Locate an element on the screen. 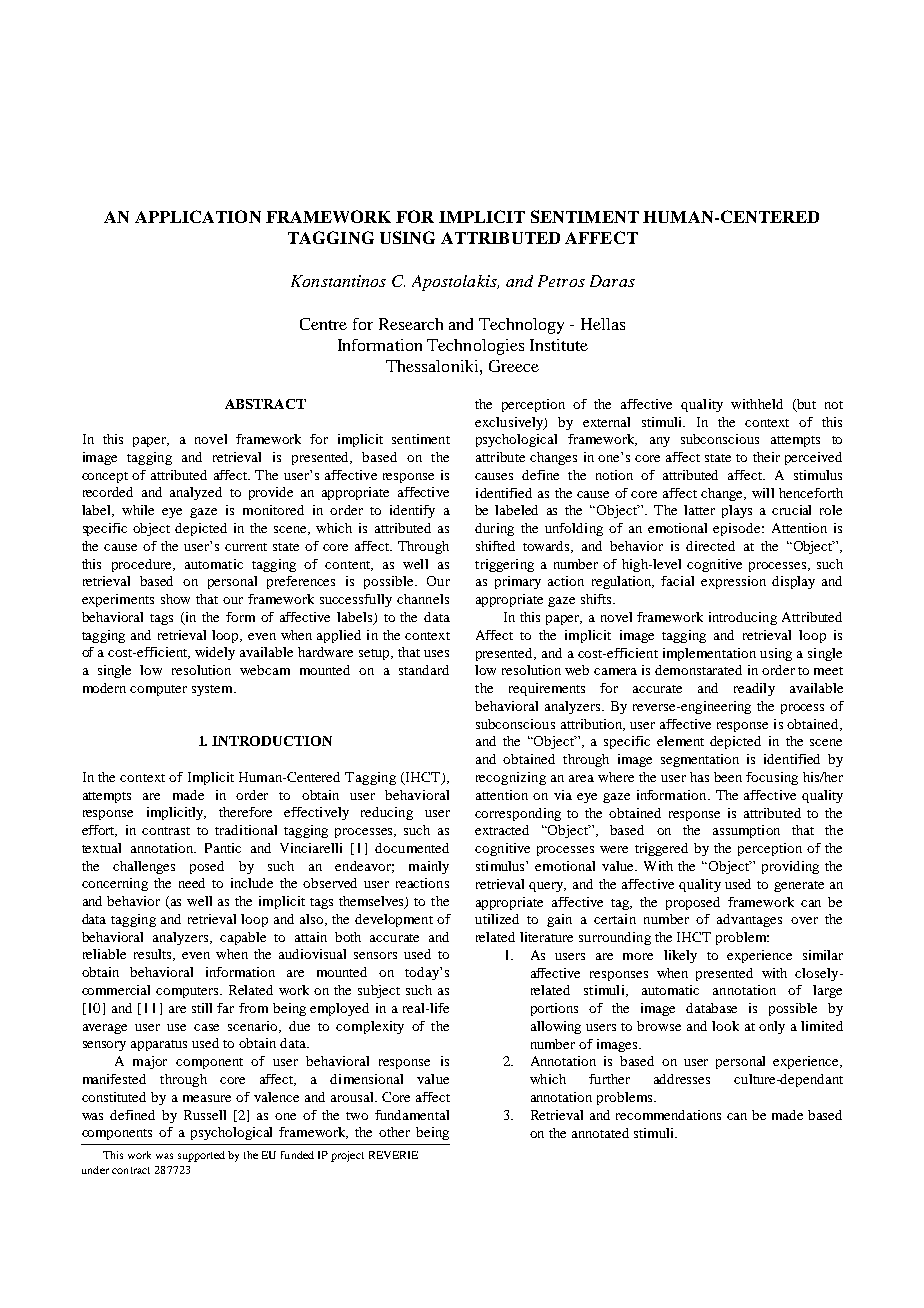 This screenshot has width=924, height=1308. channels is located at coordinates (423, 599).
